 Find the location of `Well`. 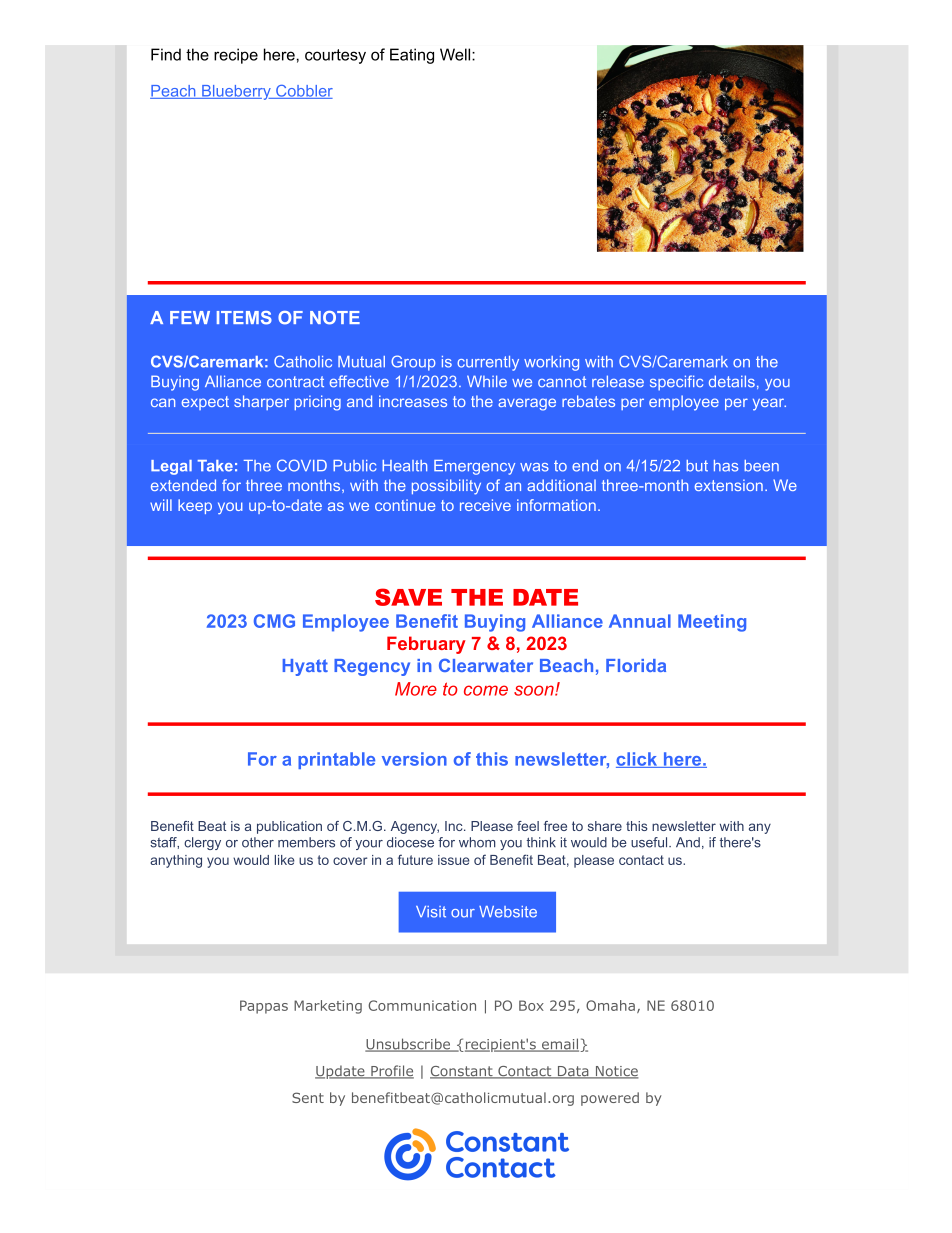

Well is located at coordinates (456, 54).
